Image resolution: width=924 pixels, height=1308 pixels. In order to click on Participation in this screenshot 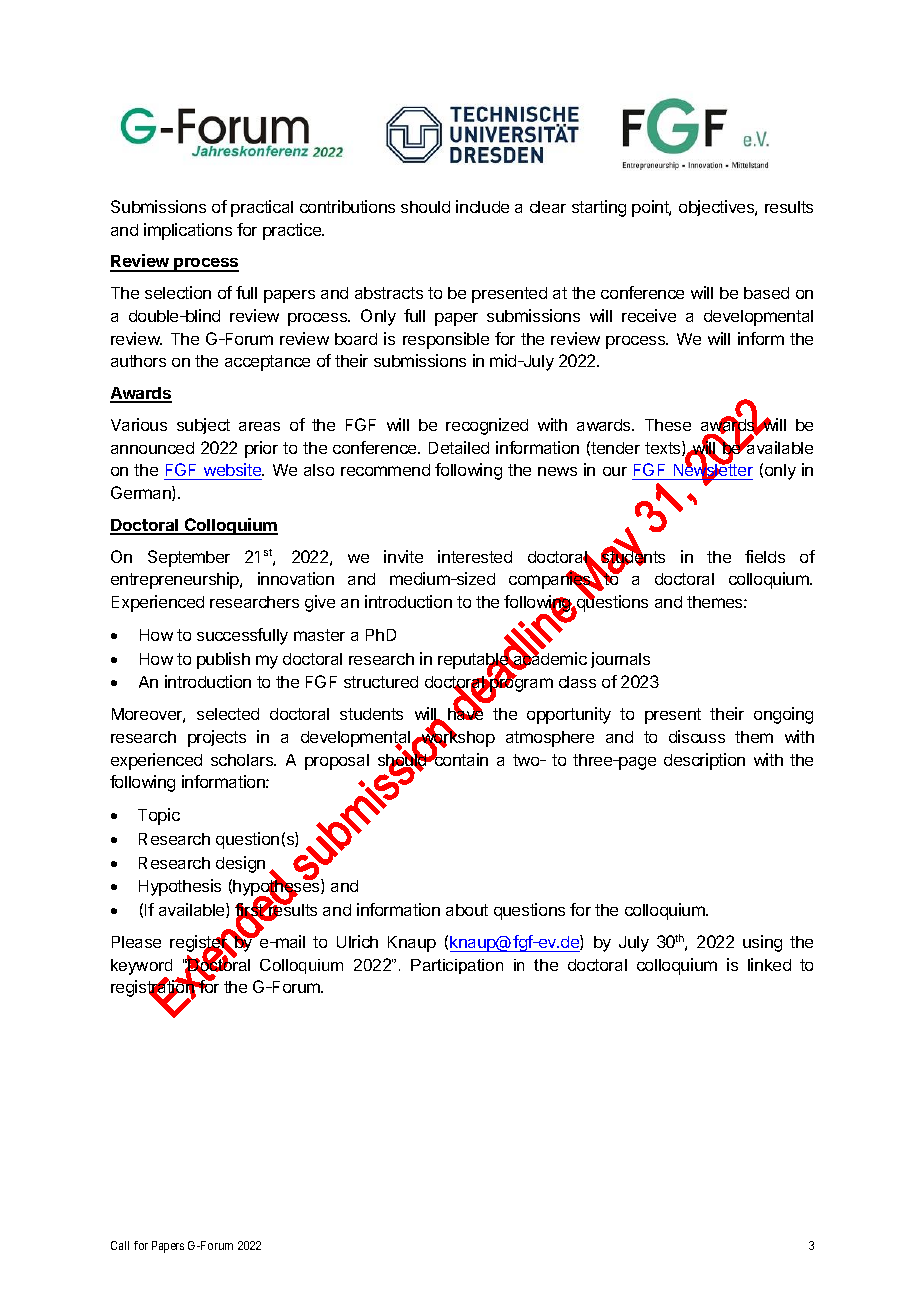, I will do `click(457, 966)`.
